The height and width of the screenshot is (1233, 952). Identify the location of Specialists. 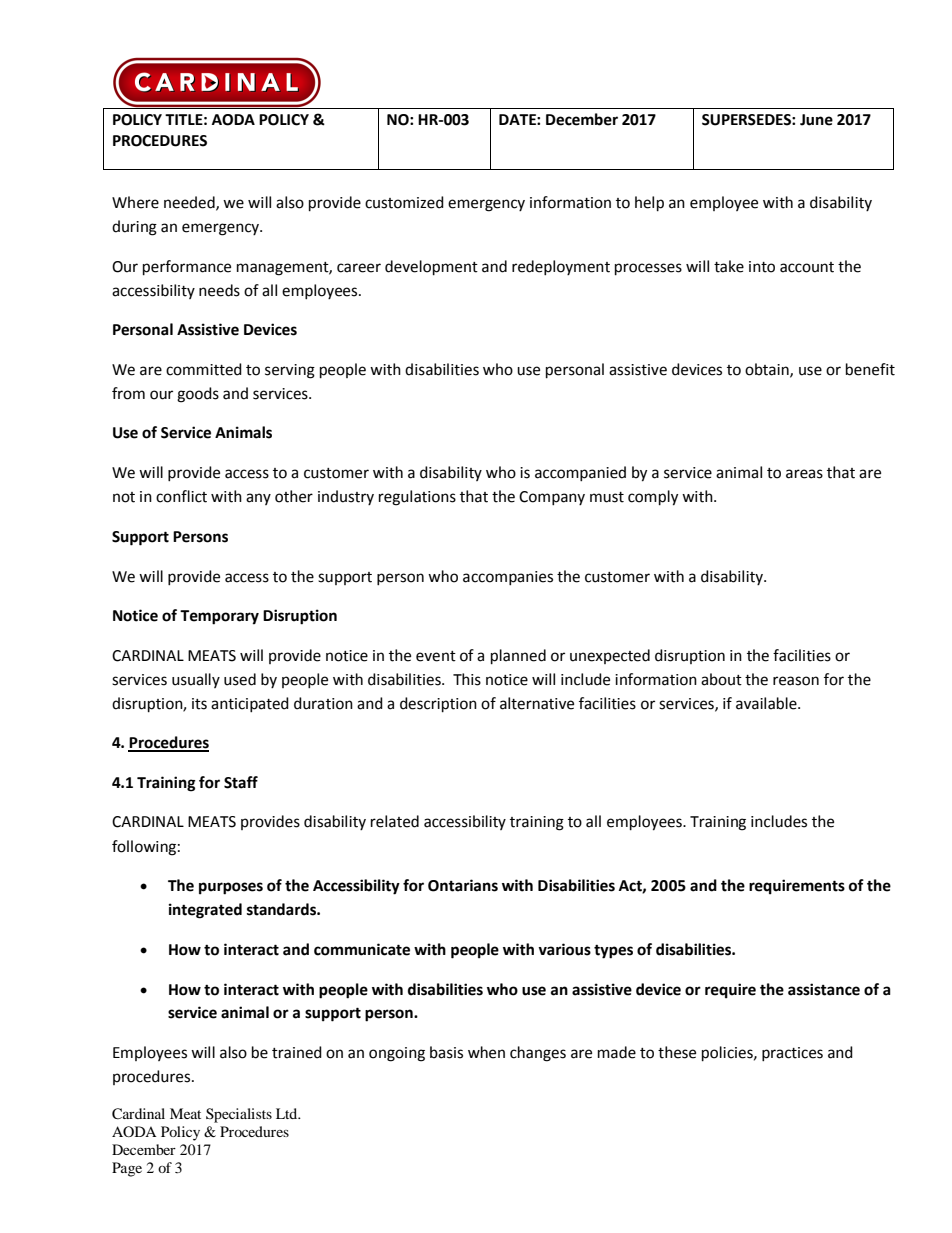
(239, 1115).
